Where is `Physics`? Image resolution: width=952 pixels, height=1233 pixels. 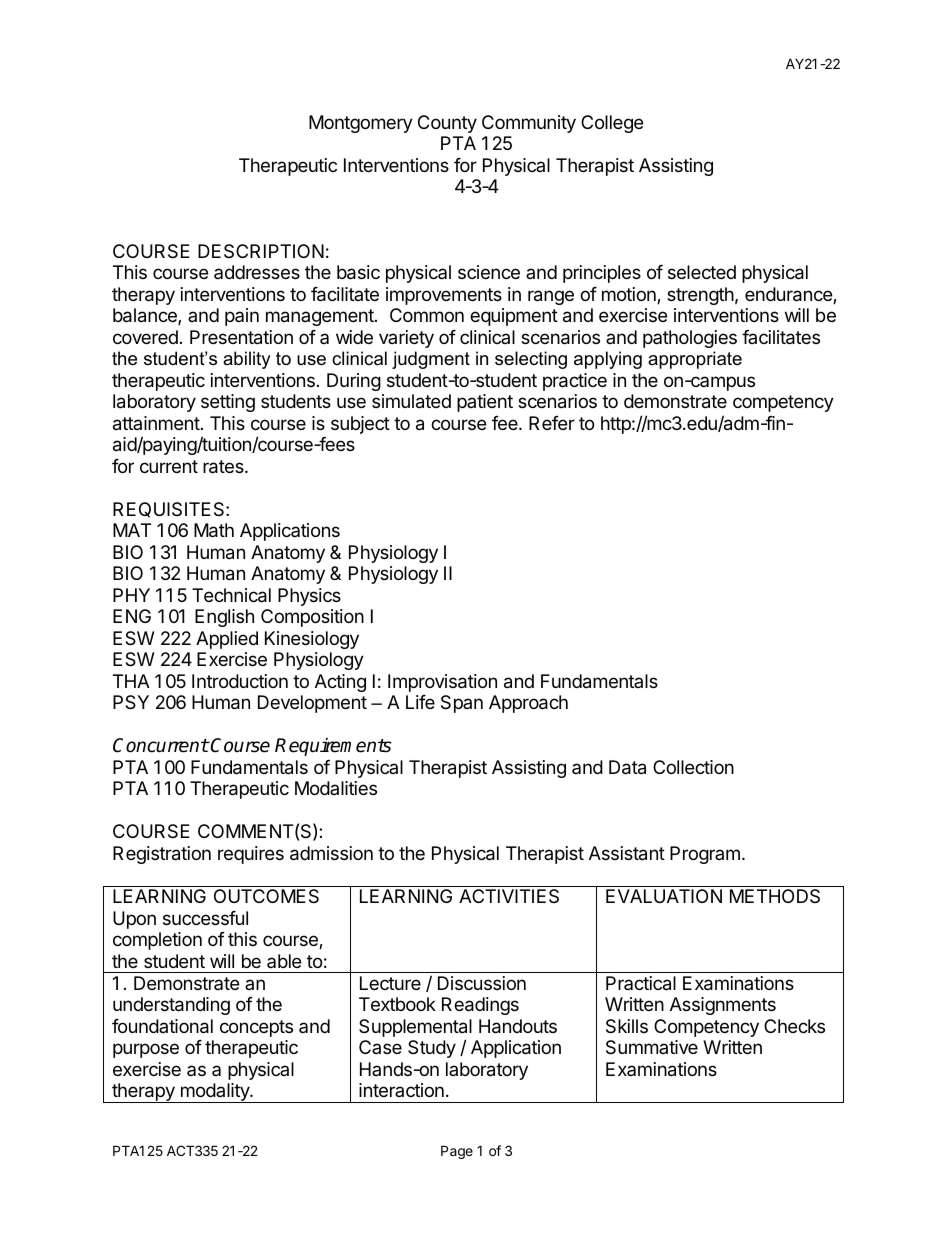
Physics is located at coordinates (309, 597).
